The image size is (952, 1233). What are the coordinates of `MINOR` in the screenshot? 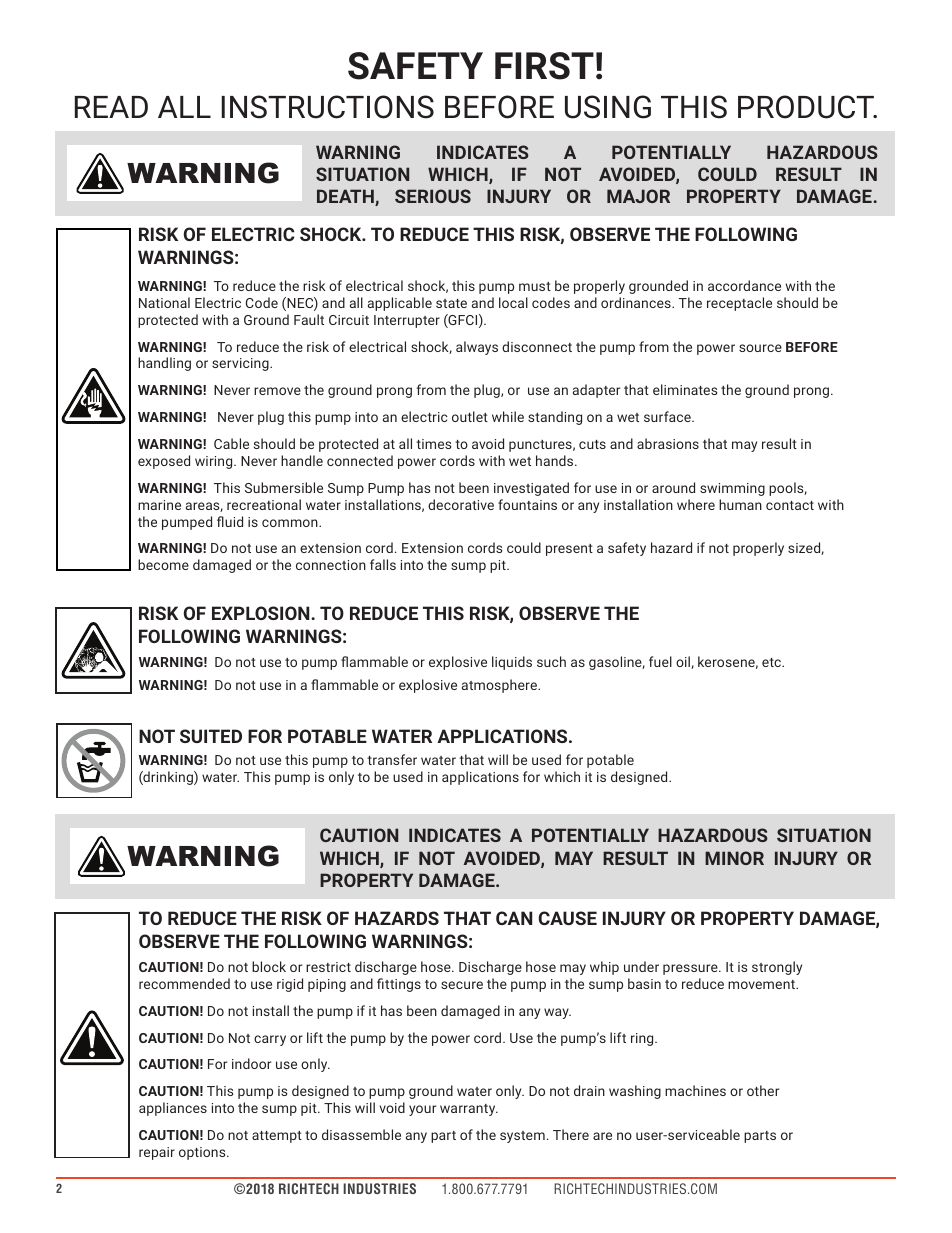 It's located at (734, 858).
